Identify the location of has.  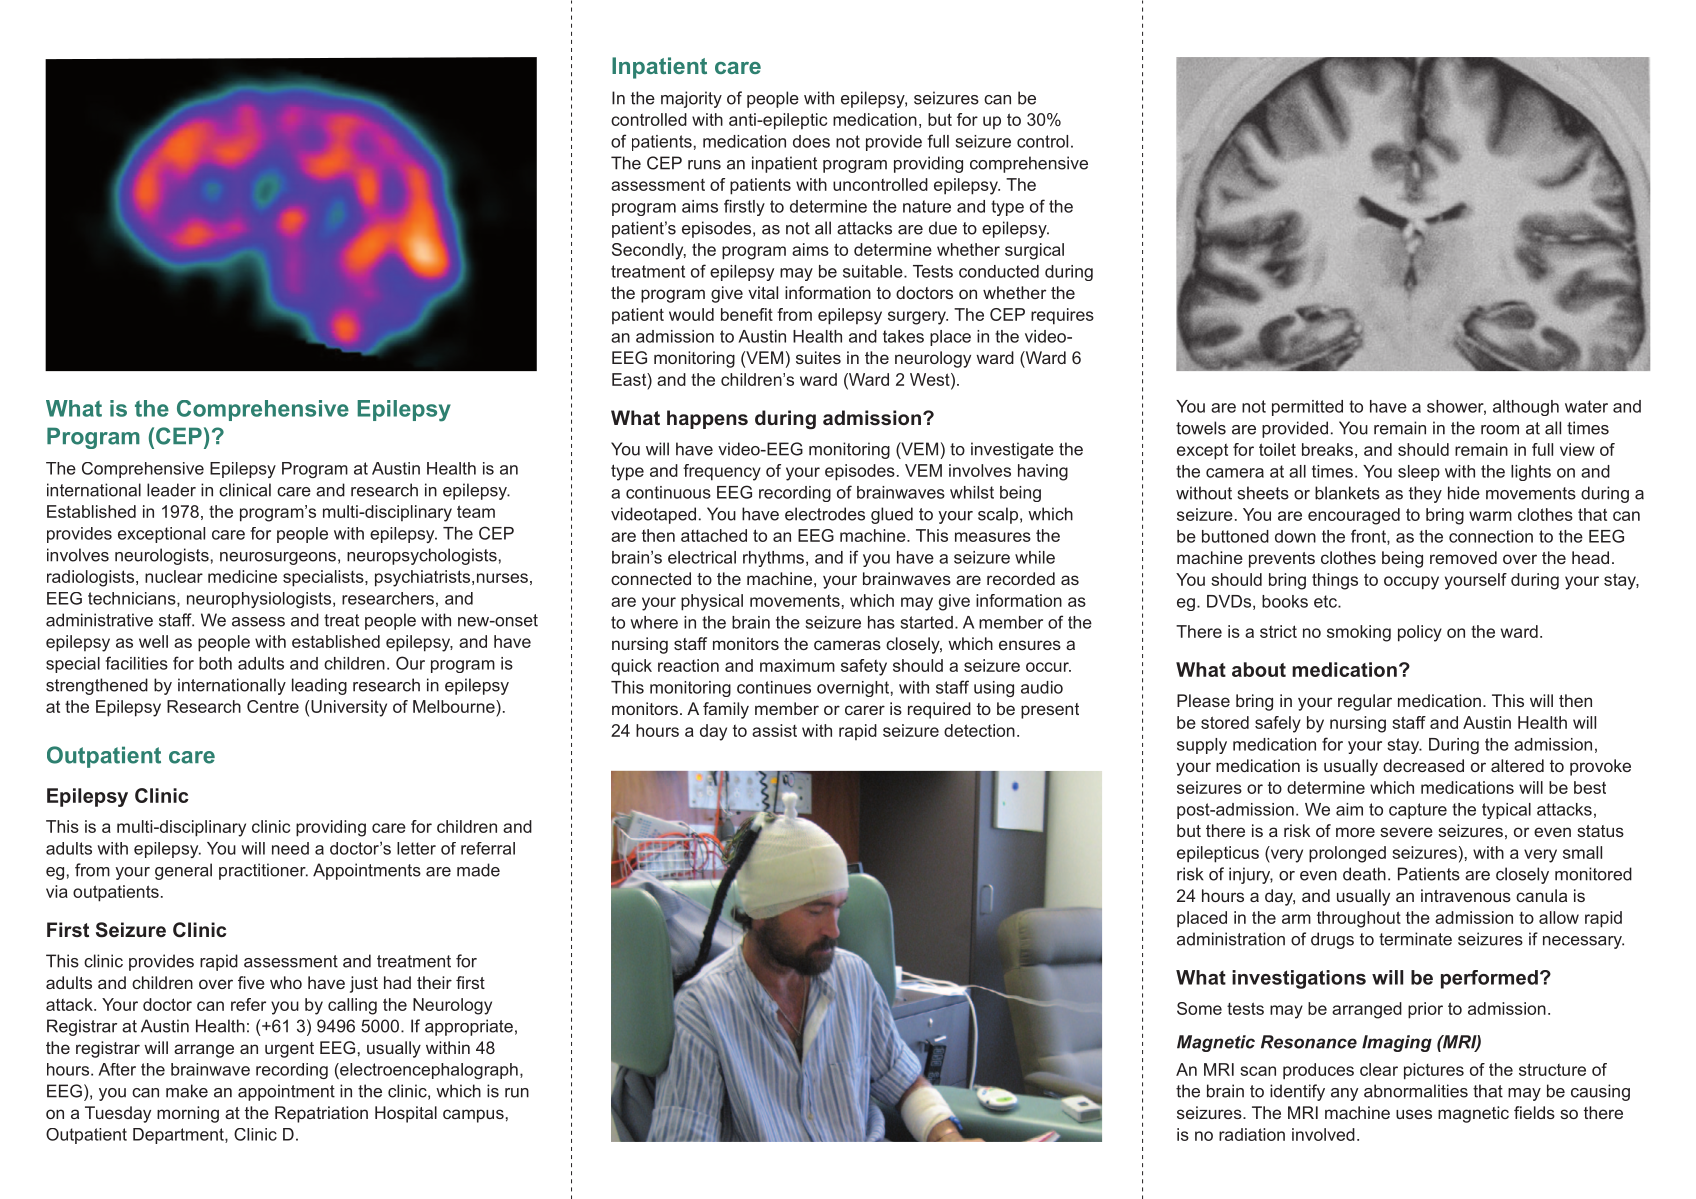
(881, 622).
